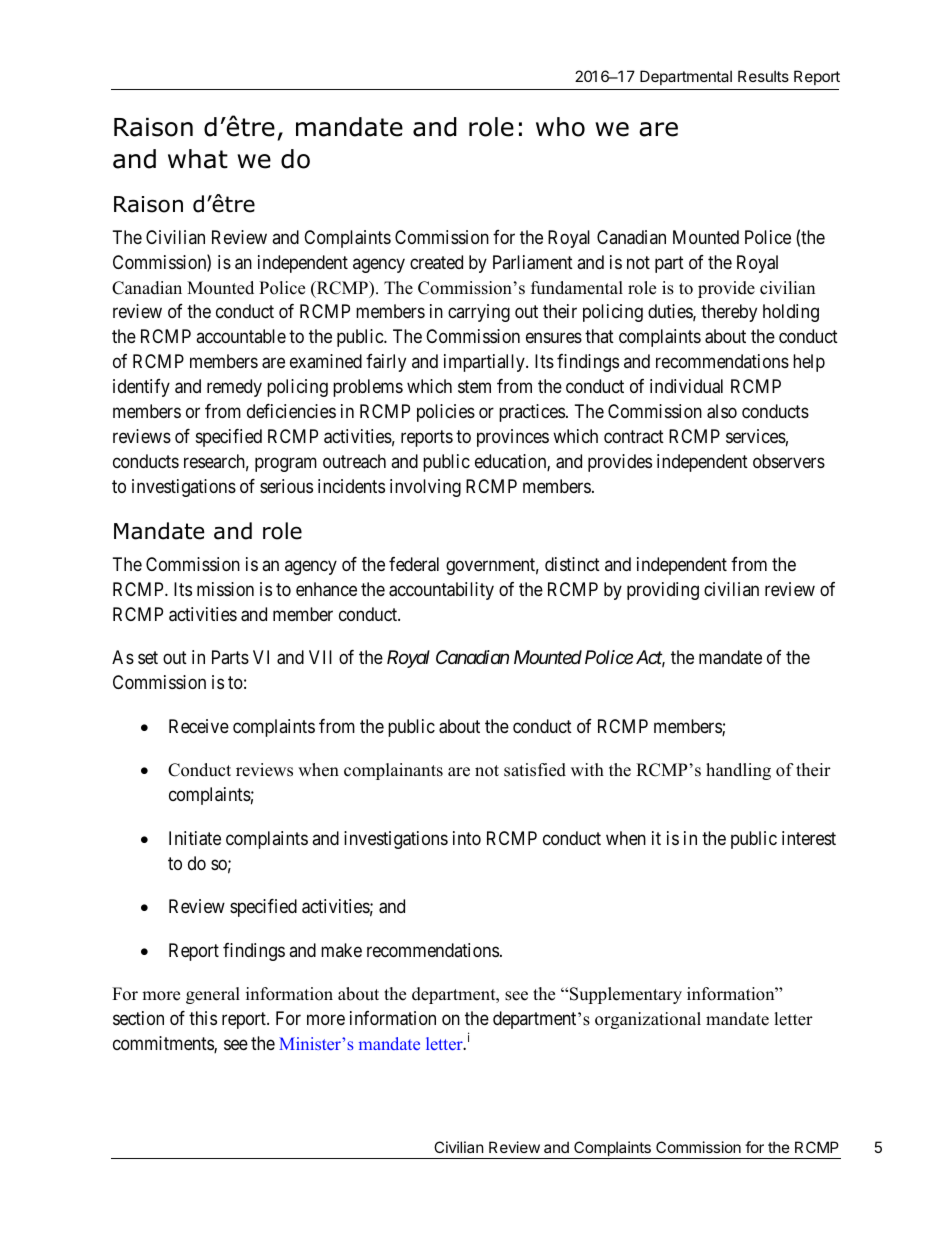 This screenshot has width=952, height=1233. What do you see at coordinates (729, 313) in the screenshot?
I see `thereby` at bounding box center [729, 313].
